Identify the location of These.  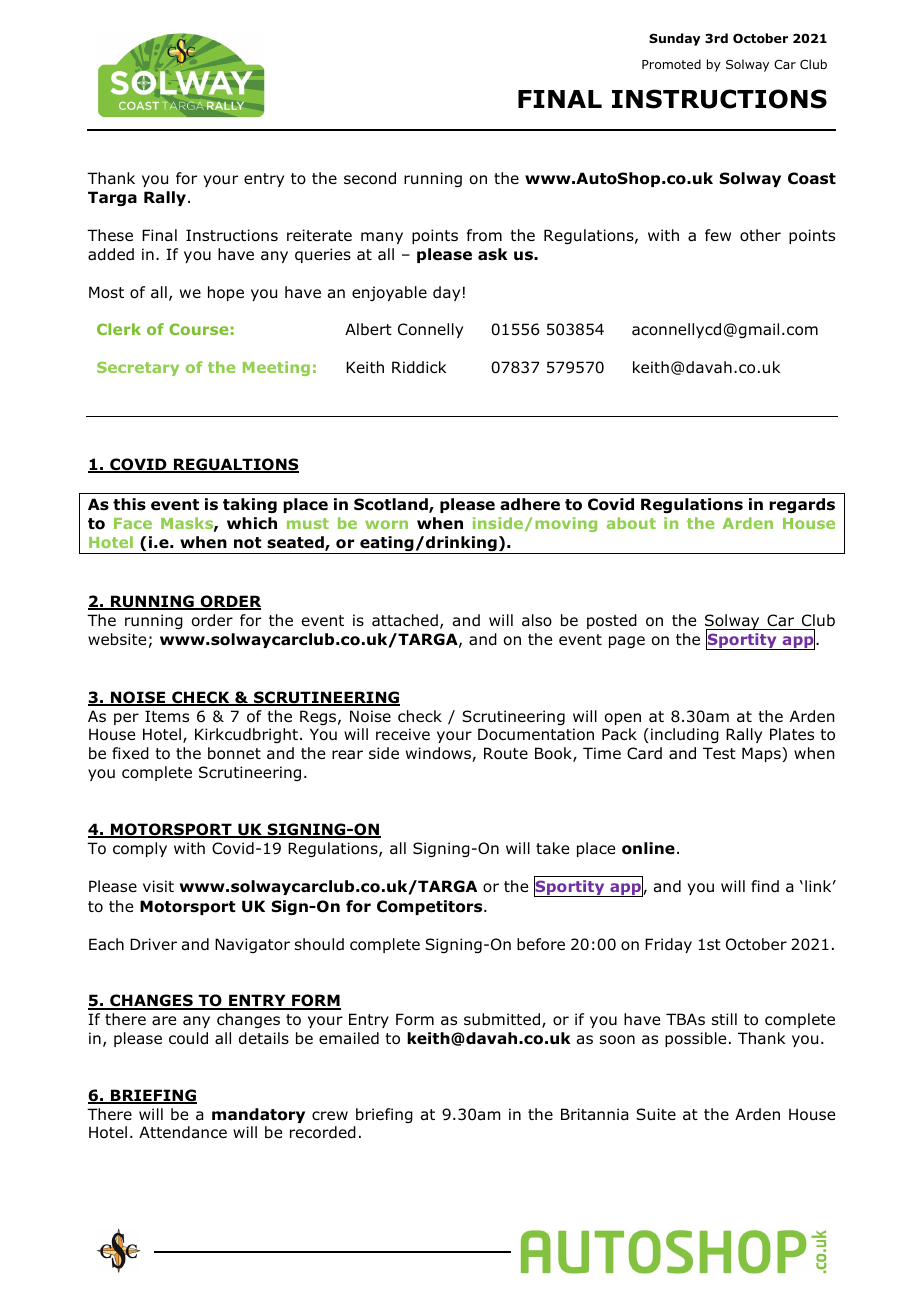
(110, 235).
